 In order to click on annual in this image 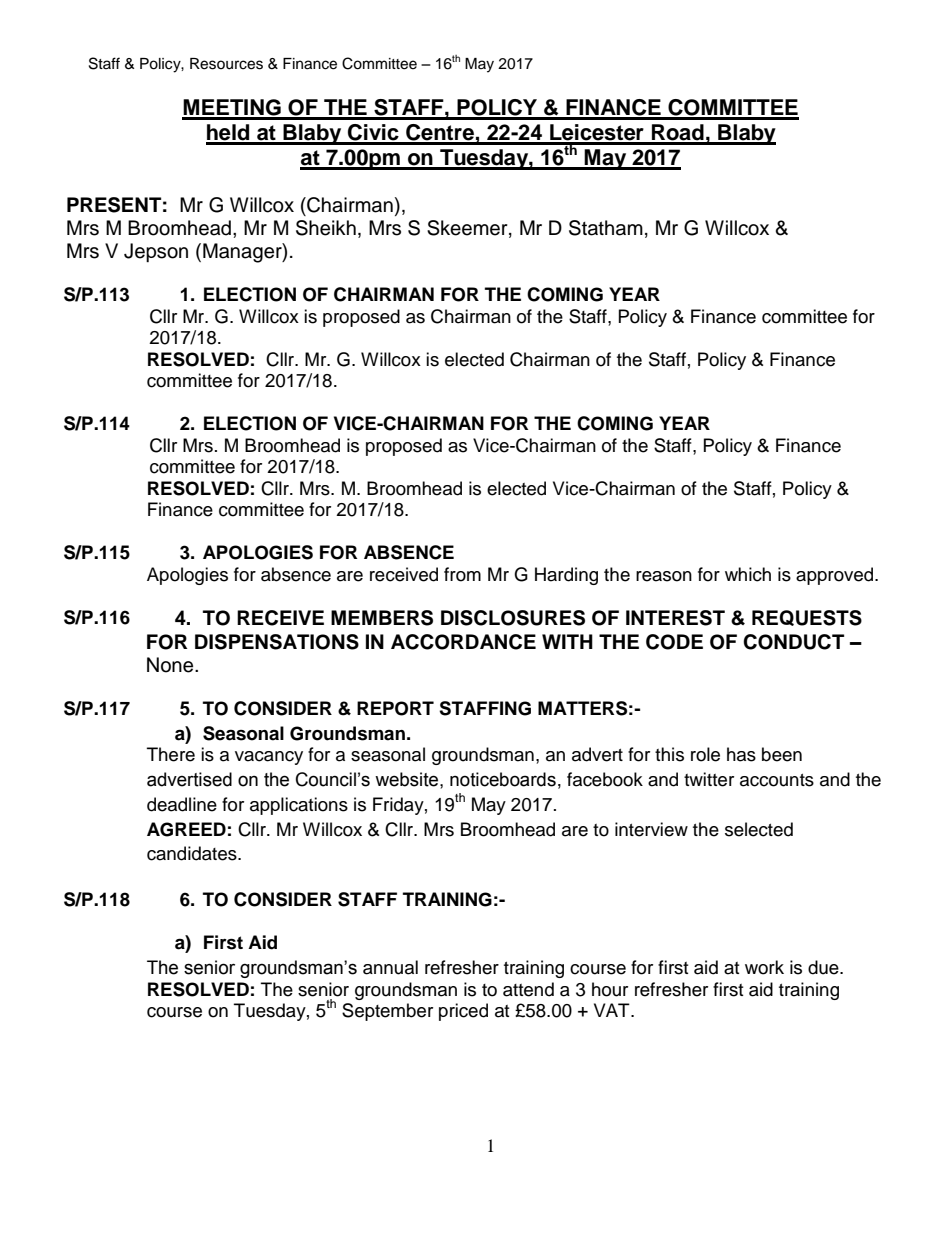, I will do `click(390, 967)`.
